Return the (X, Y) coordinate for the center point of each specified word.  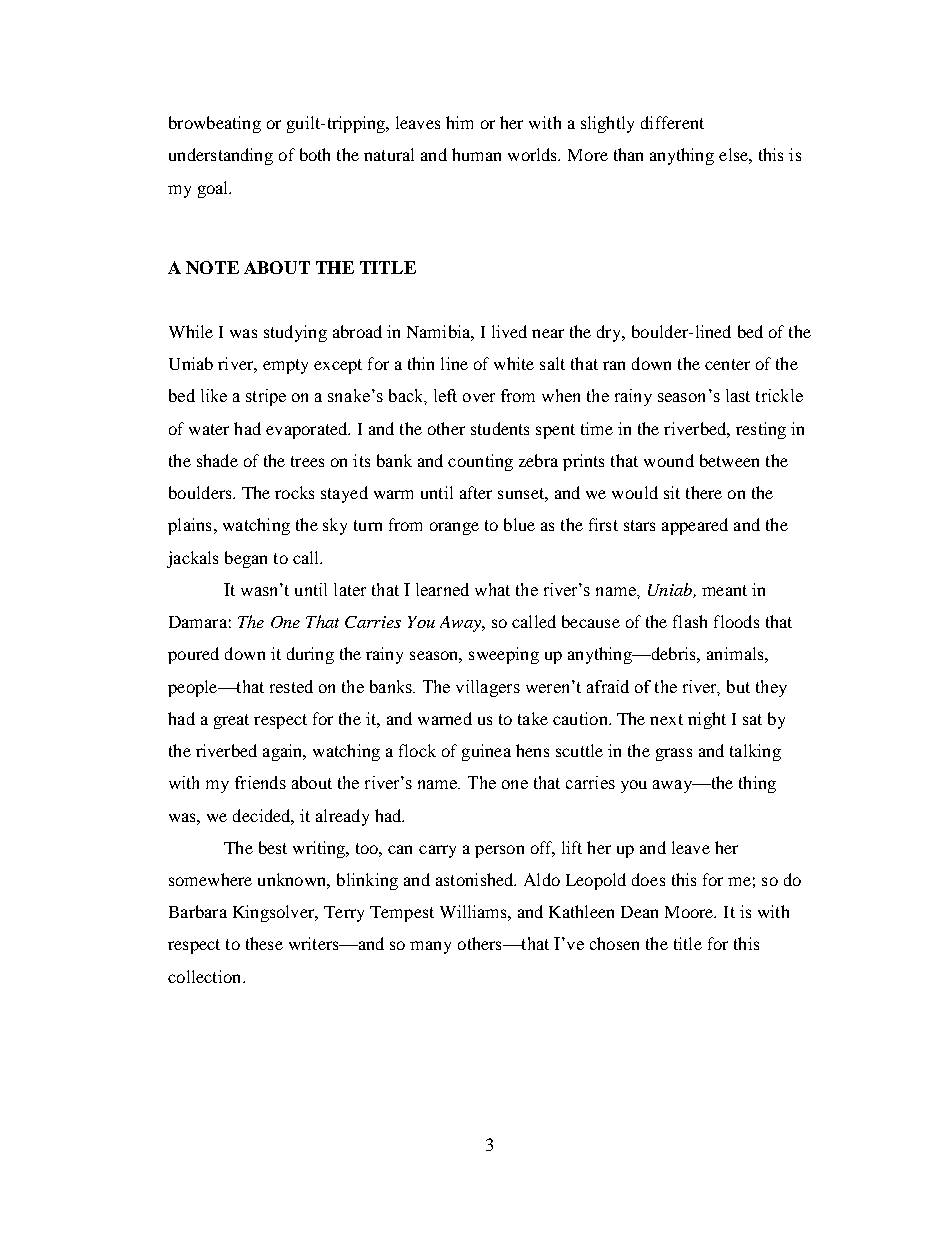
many (430, 947)
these (264, 943)
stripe (266, 397)
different (672, 122)
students (500, 428)
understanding (221, 156)
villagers (488, 688)
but (738, 686)
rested (291, 686)
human (476, 154)
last (738, 395)
